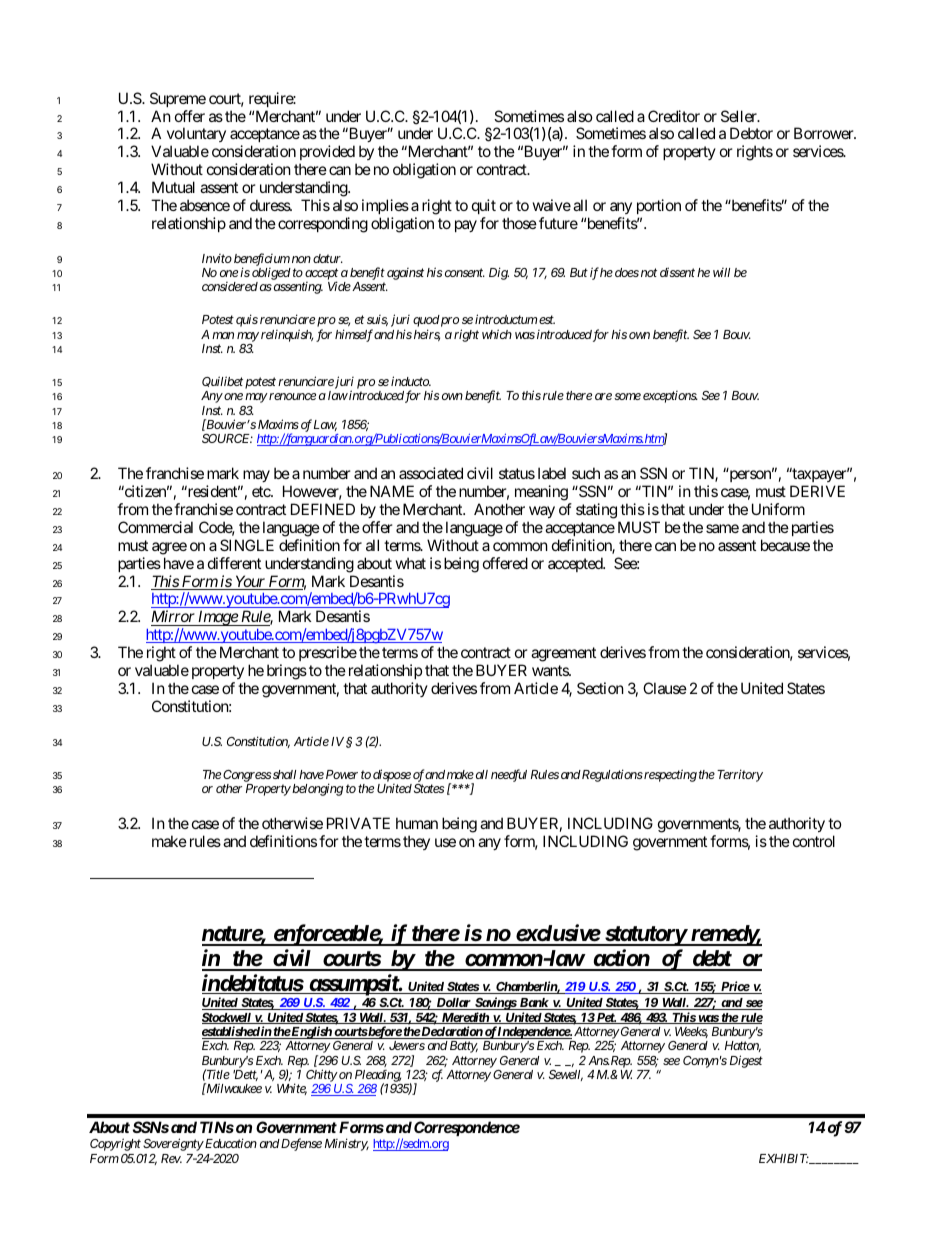 This document has height=1233, width=952. Describe the element at coordinates (247, 776) in the document. I see `Congress` at that location.
